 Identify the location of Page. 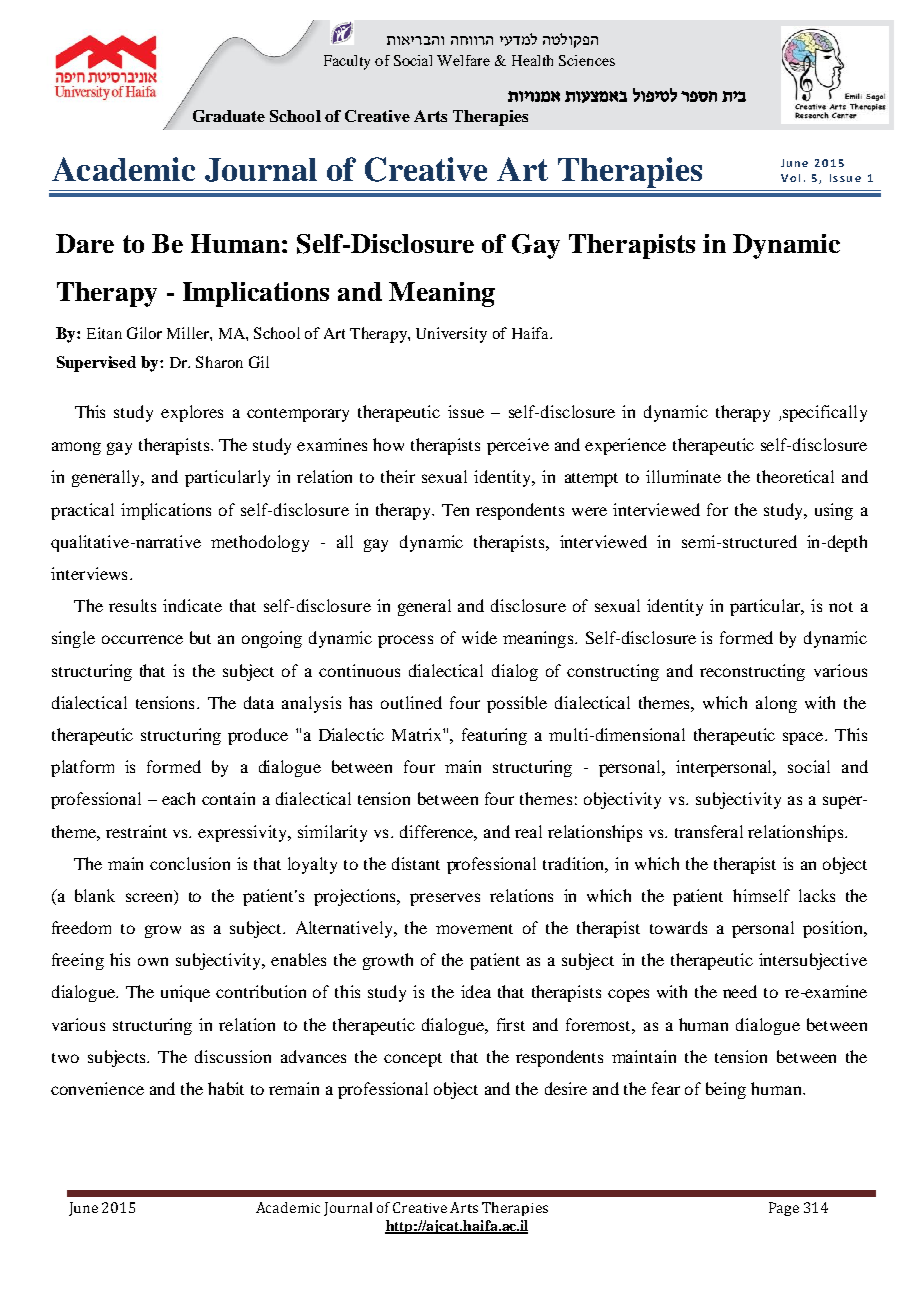
(784, 1209).
